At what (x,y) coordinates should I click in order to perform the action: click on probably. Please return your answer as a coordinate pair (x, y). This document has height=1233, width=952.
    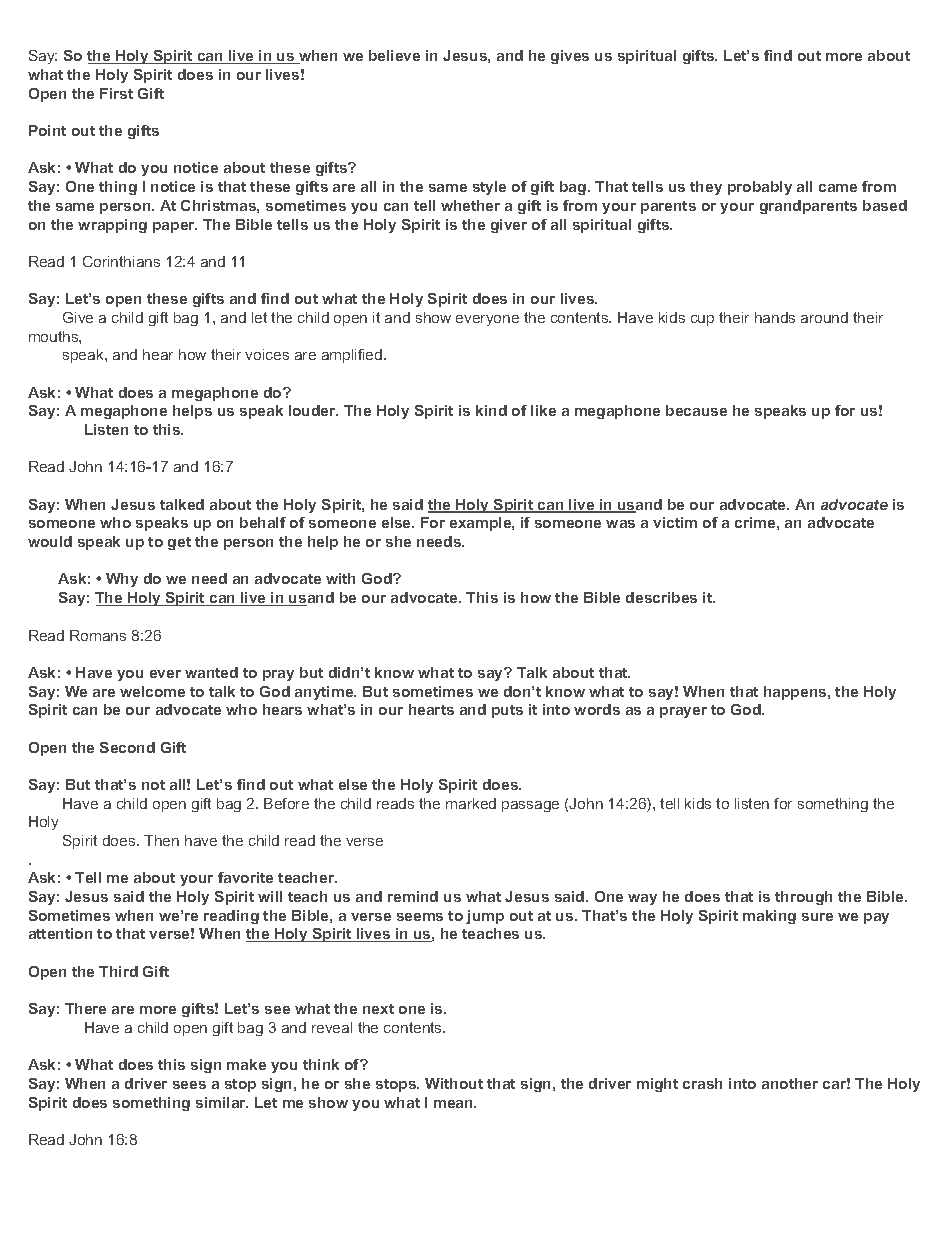
    Looking at the image, I should click on (760, 188).
